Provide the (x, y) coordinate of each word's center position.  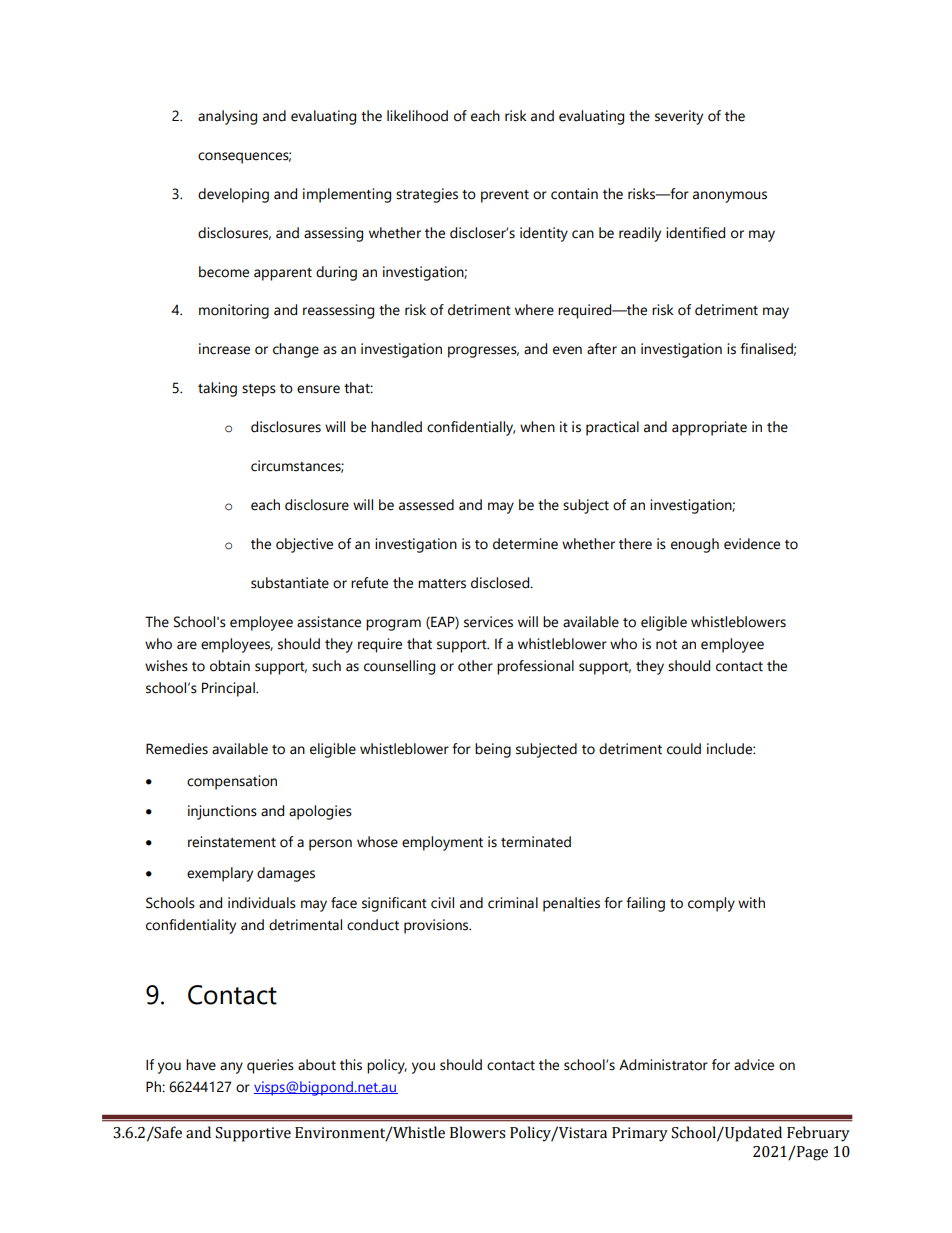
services (488, 622)
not (666, 645)
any (231, 1068)
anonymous (730, 197)
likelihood (417, 116)
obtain (230, 666)
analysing (227, 117)
